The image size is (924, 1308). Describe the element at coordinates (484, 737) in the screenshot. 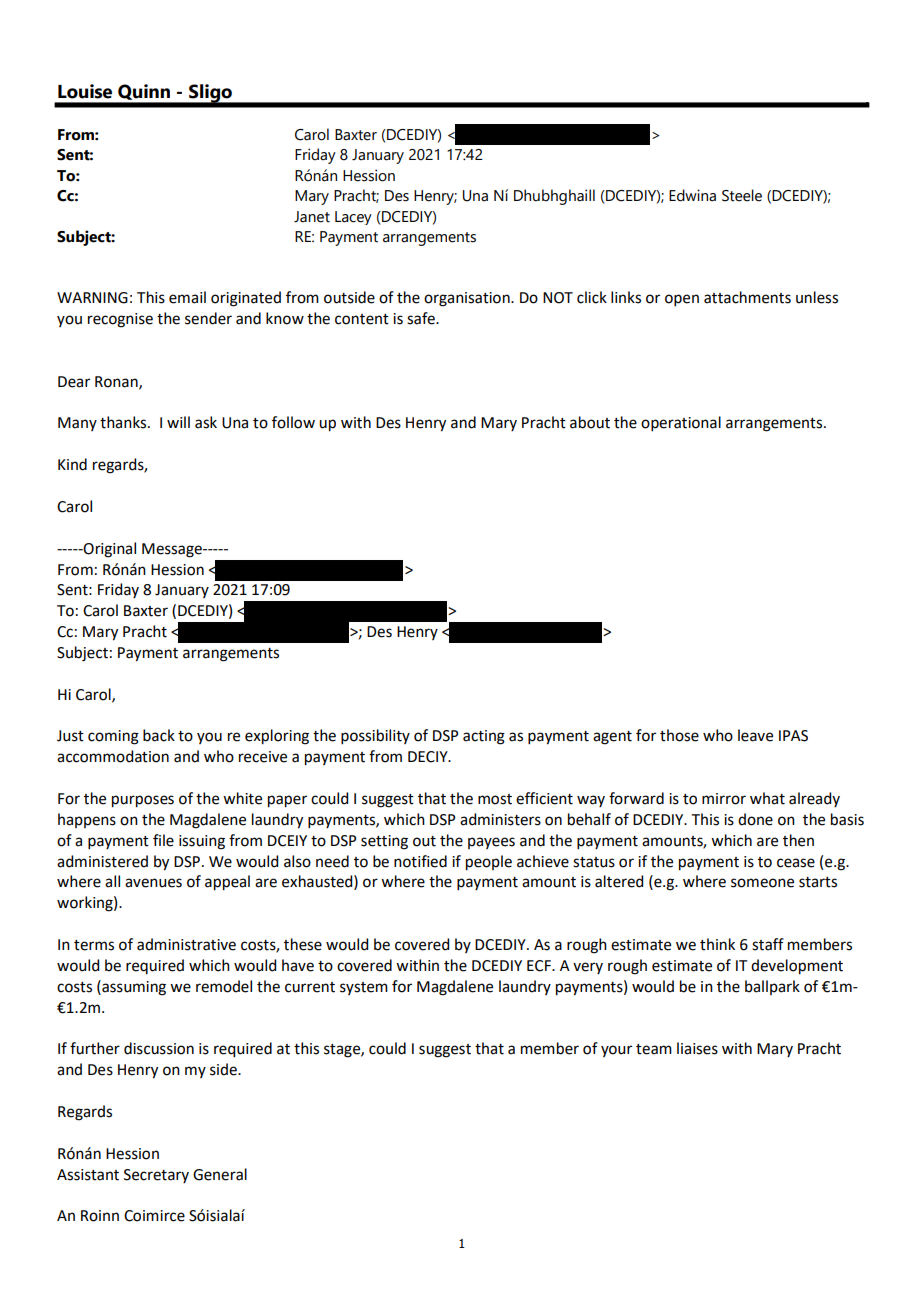

I see `acting` at that location.
